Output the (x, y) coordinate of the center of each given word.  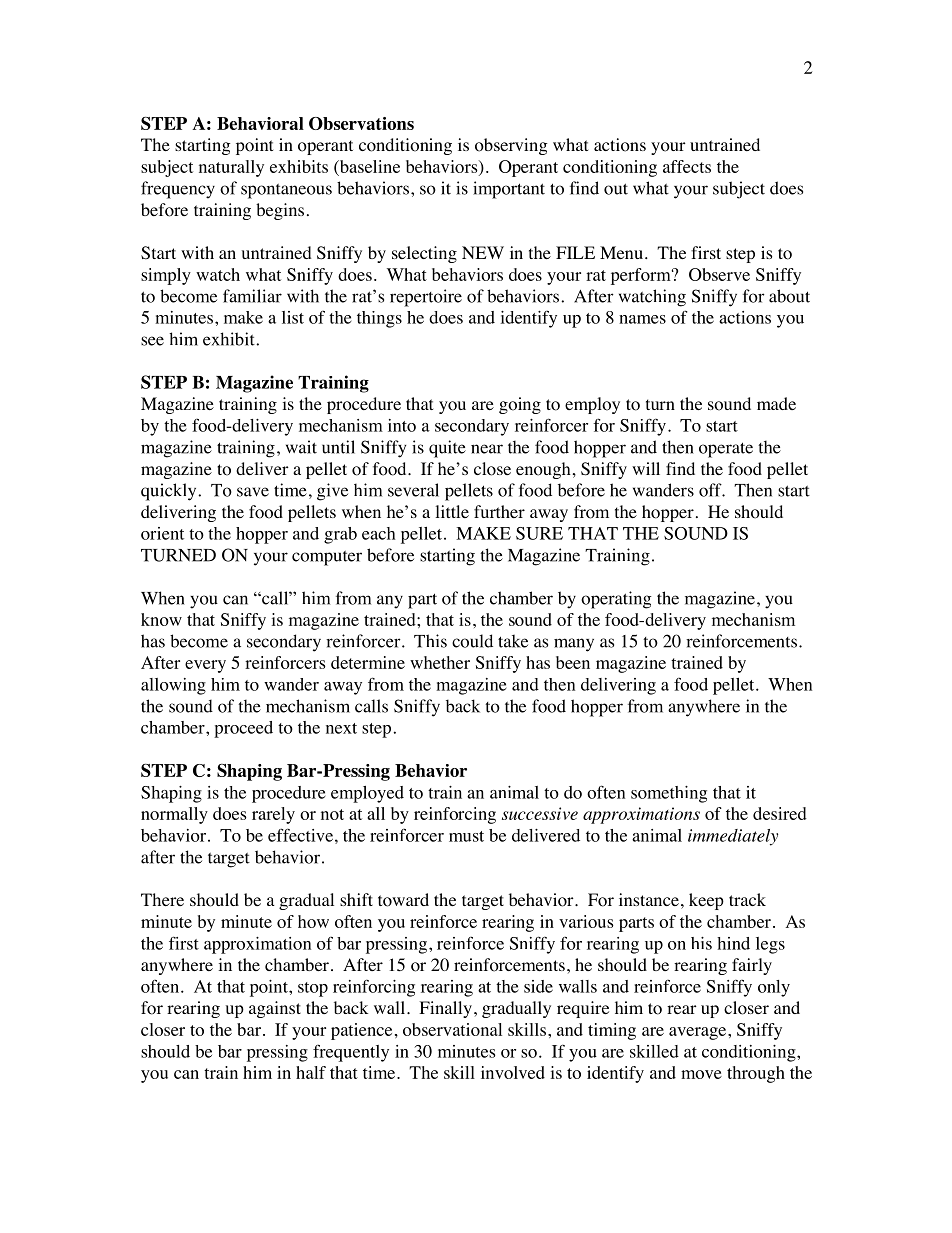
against (275, 1009)
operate (726, 450)
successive (540, 813)
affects (687, 166)
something (669, 794)
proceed (243, 729)
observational (452, 1029)
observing (511, 146)
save (253, 492)
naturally (231, 168)
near (487, 449)
